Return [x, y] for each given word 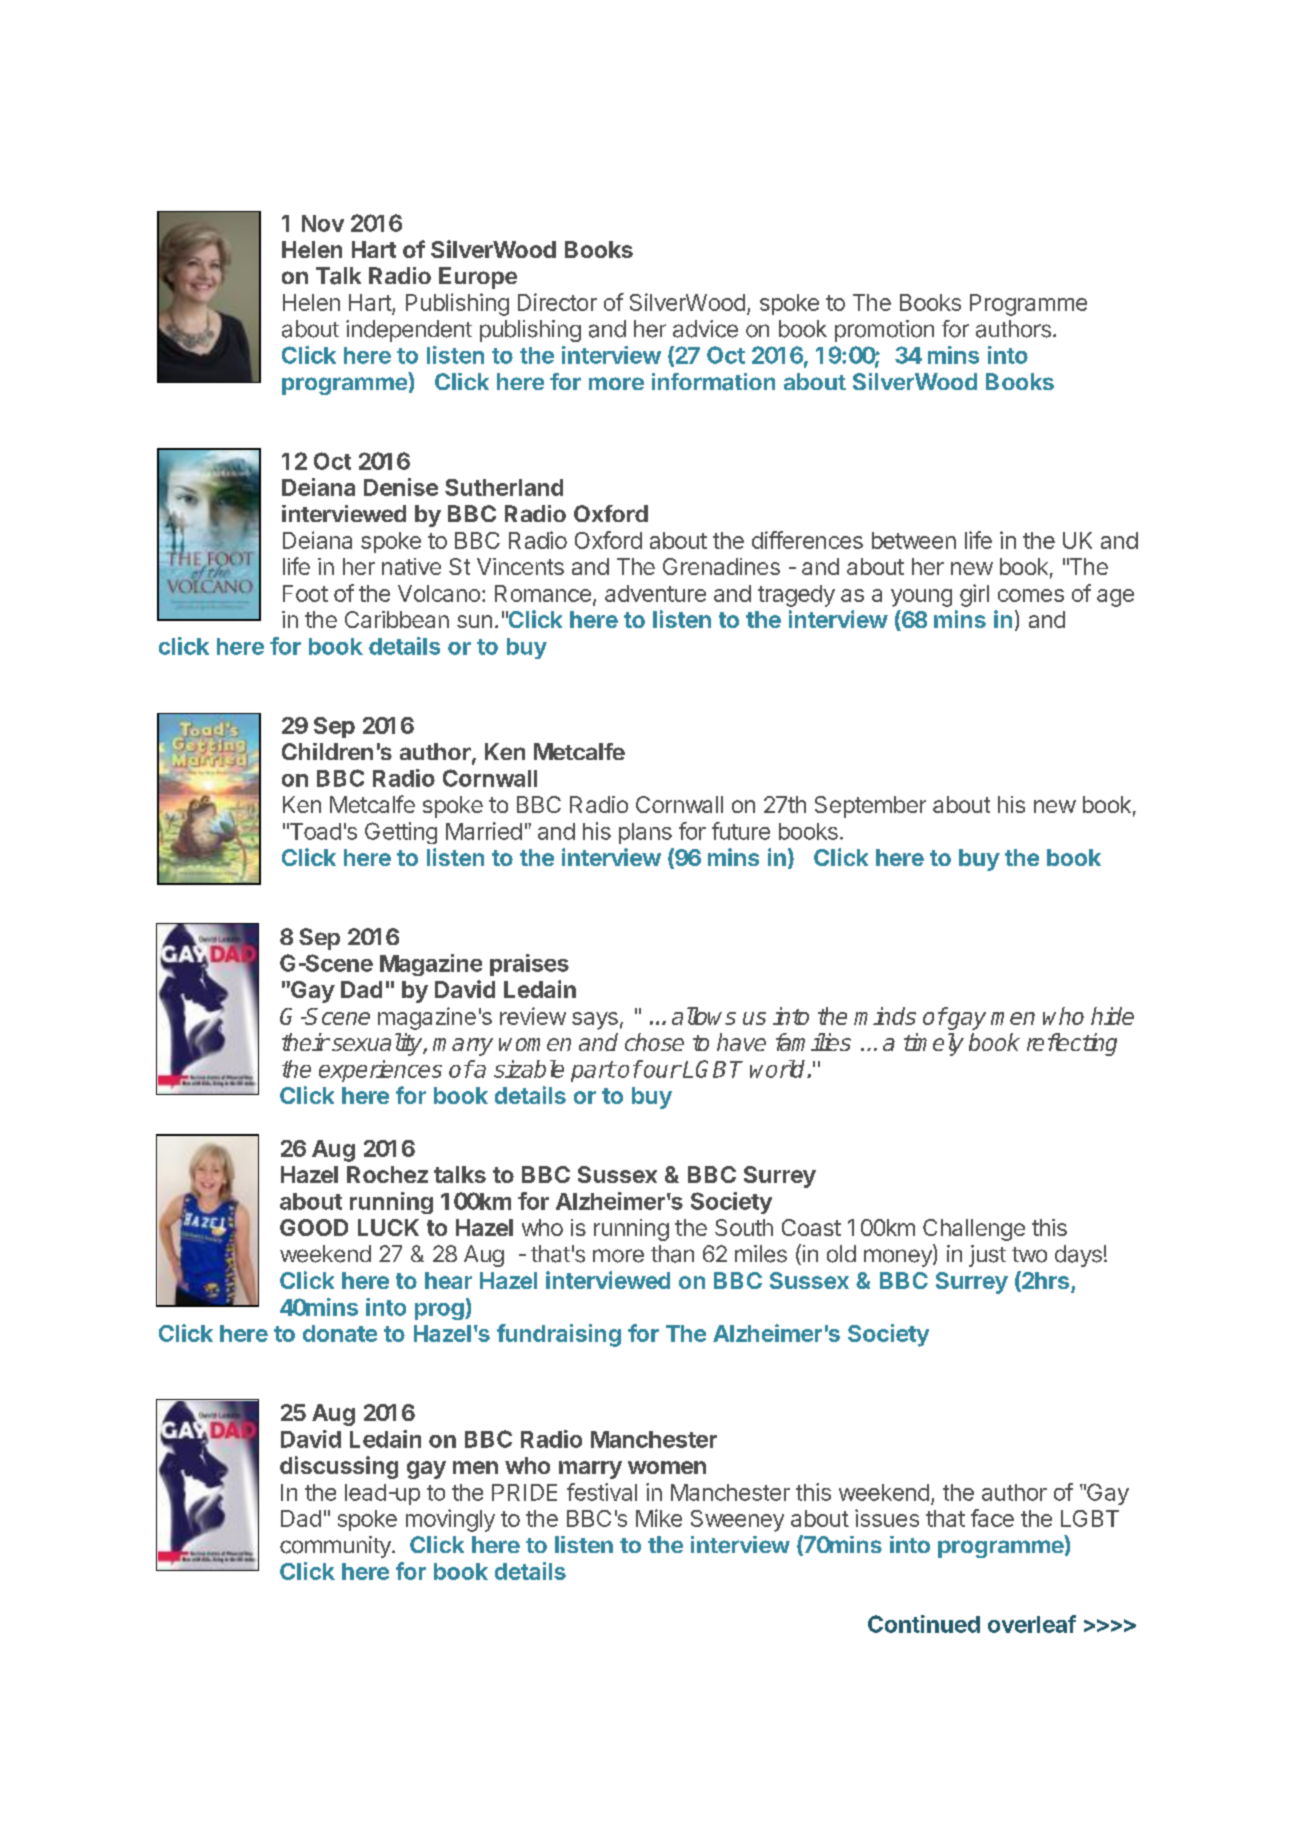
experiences [380, 1071]
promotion [884, 331]
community [336, 1547]
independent [409, 331]
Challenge [974, 1230]
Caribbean [397, 619]
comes [1031, 595]
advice [705, 329]
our [662, 1071]
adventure [655, 593]
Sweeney [737, 1521]
